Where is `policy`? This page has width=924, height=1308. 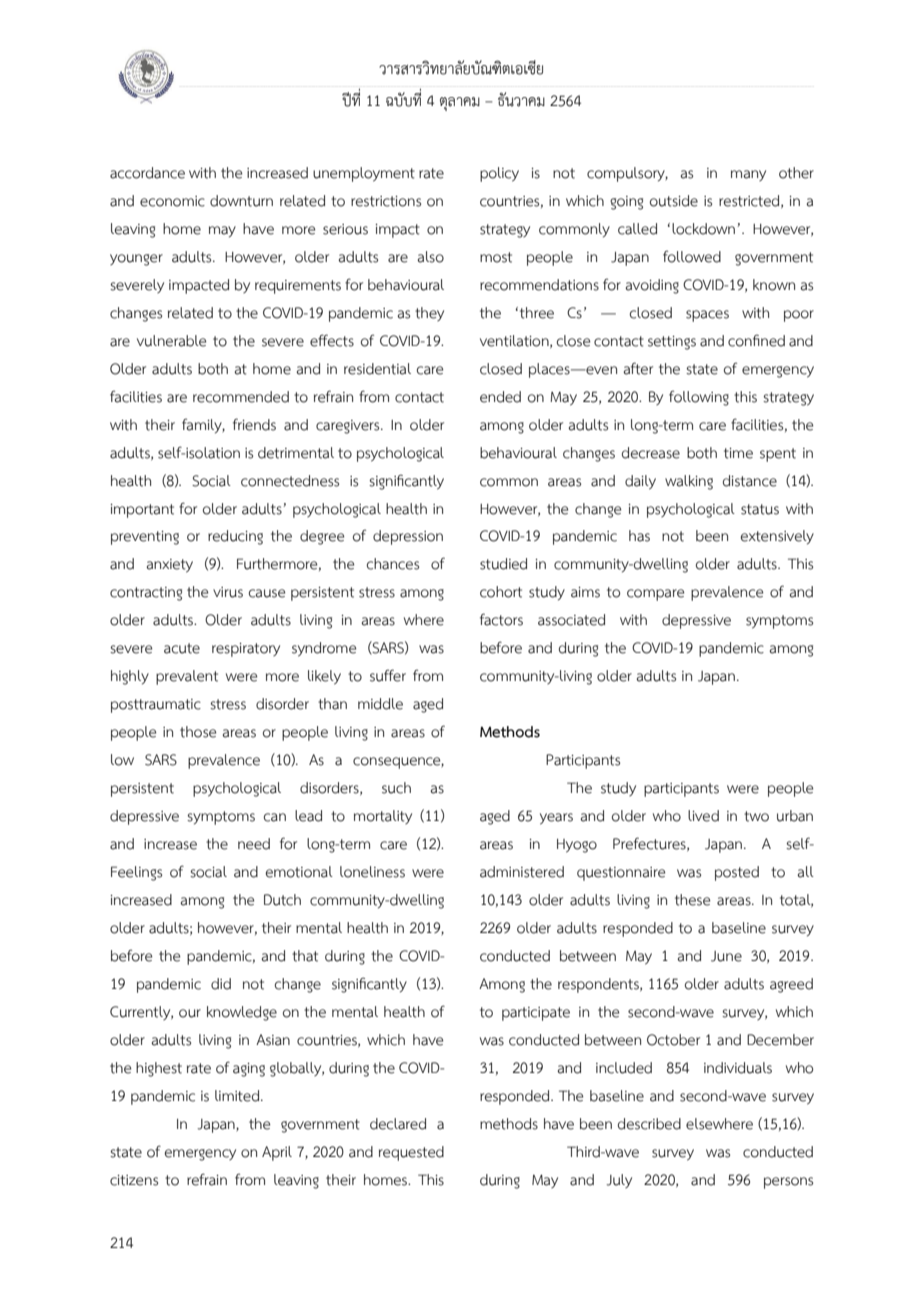
policy is located at coordinates (499, 174).
